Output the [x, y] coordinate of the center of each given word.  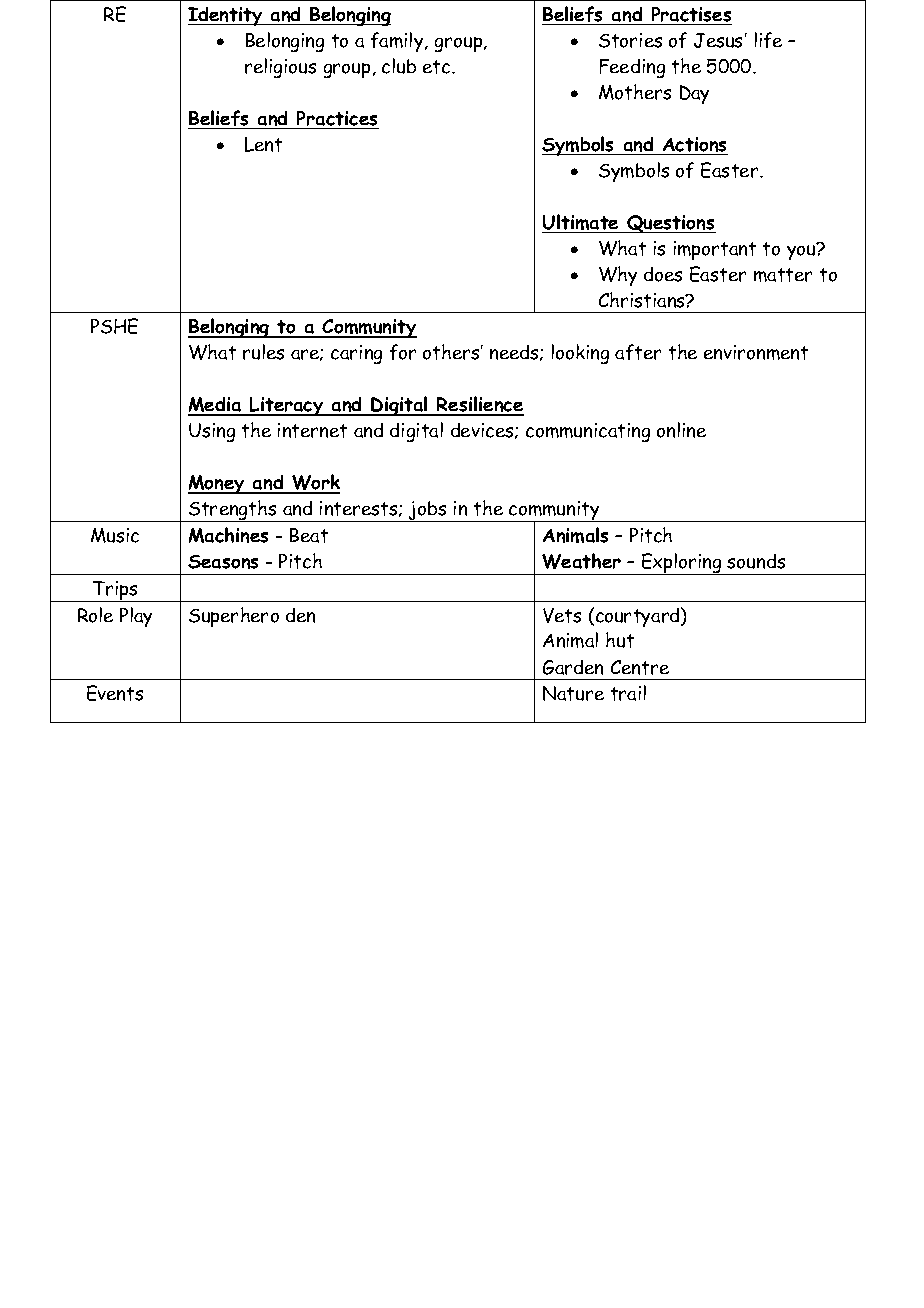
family [398, 42]
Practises [691, 14]
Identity [226, 16]
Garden [573, 667]
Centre [640, 667]
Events [115, 693]
